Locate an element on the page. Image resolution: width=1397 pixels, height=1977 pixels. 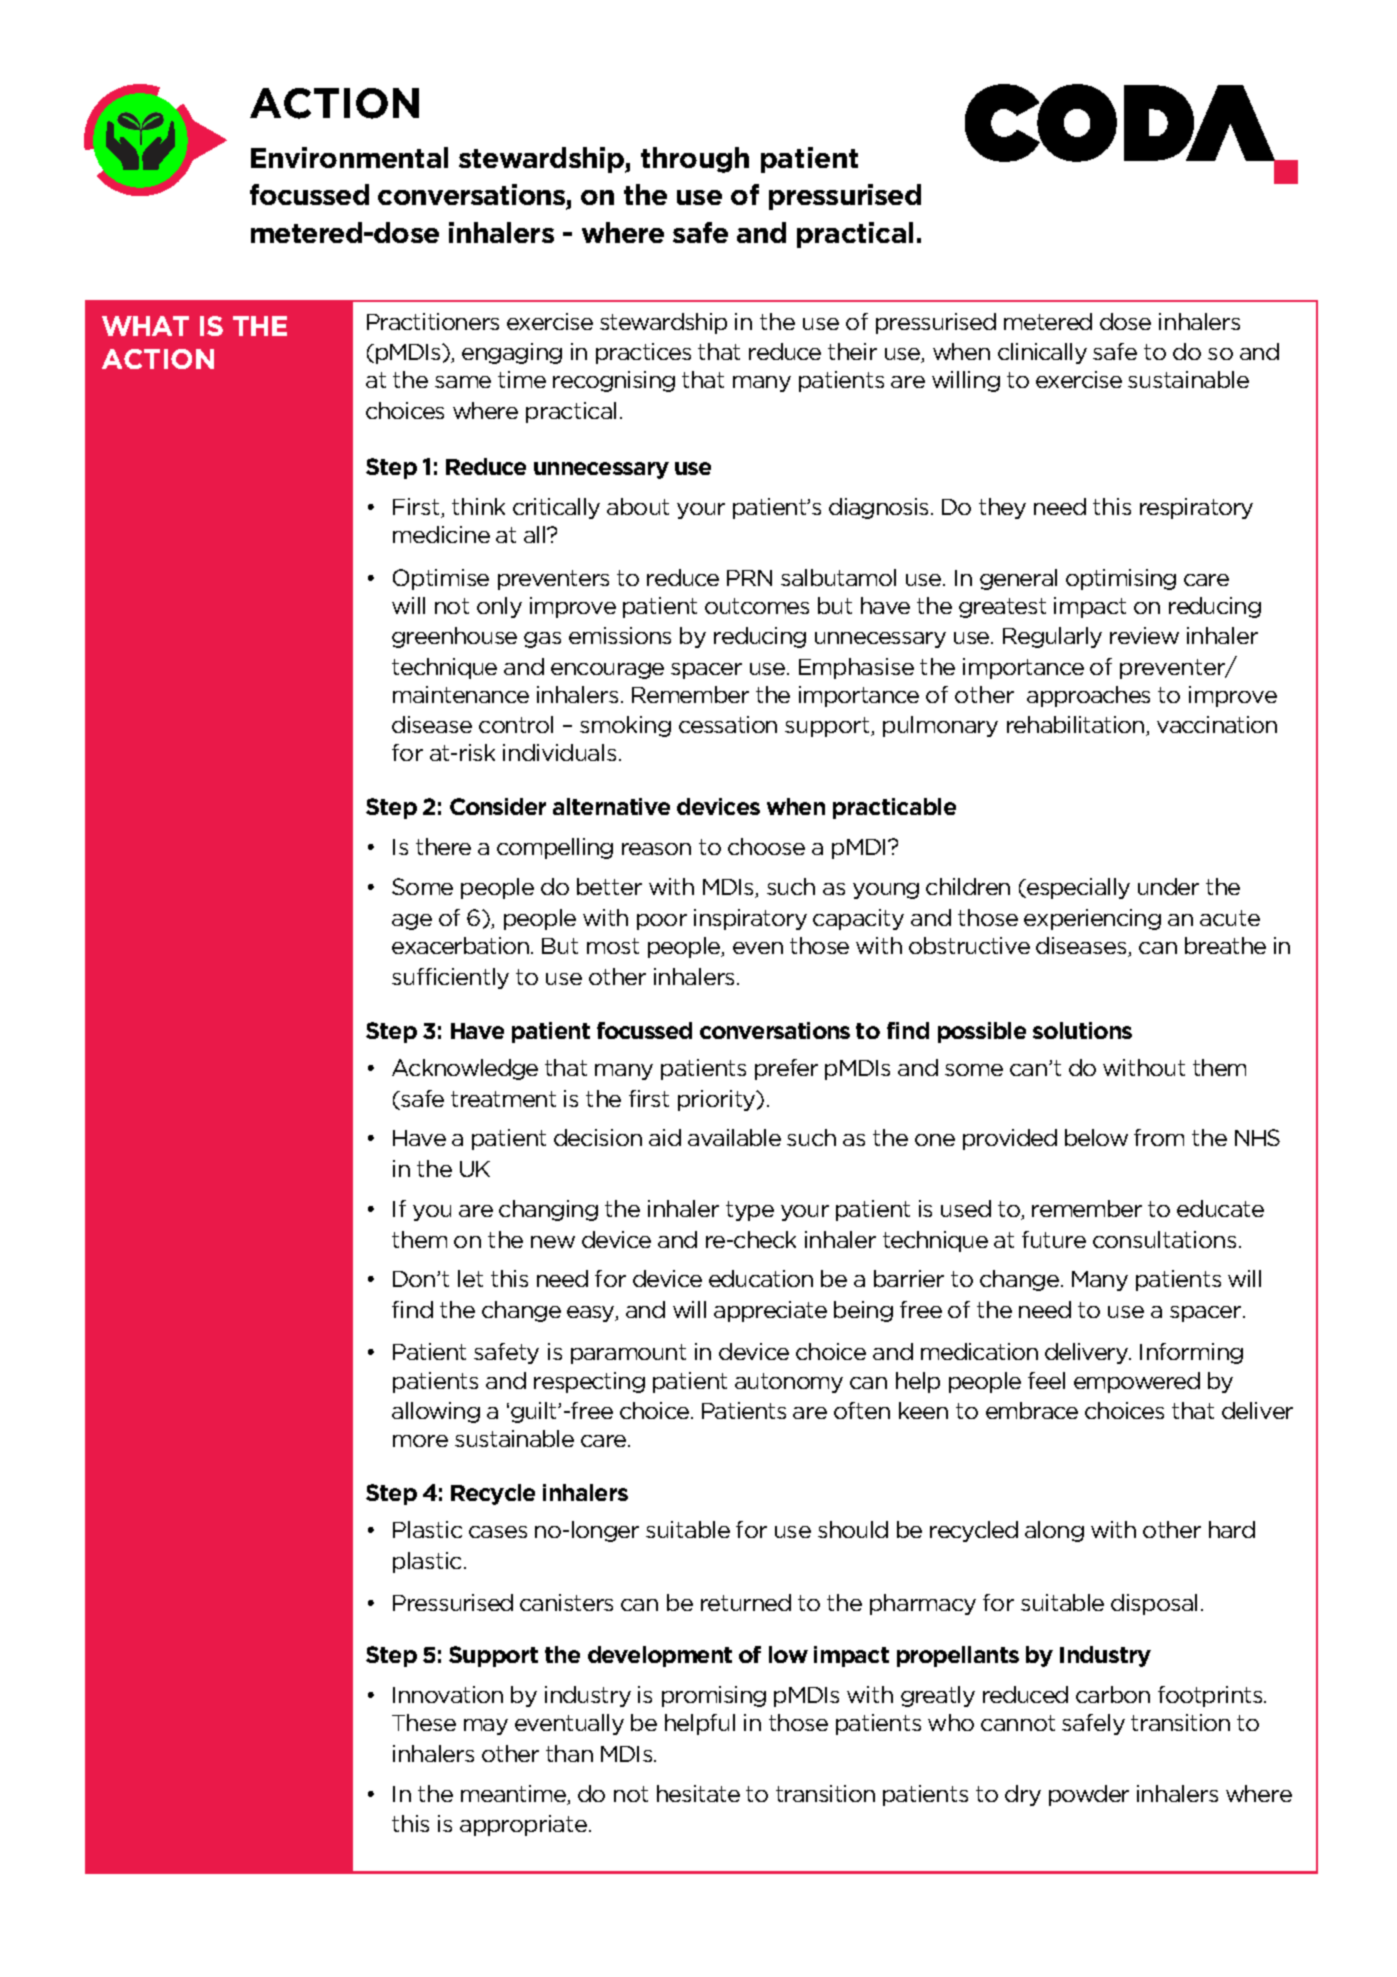
rehabilitation is located at coordinates (1077, 726).
